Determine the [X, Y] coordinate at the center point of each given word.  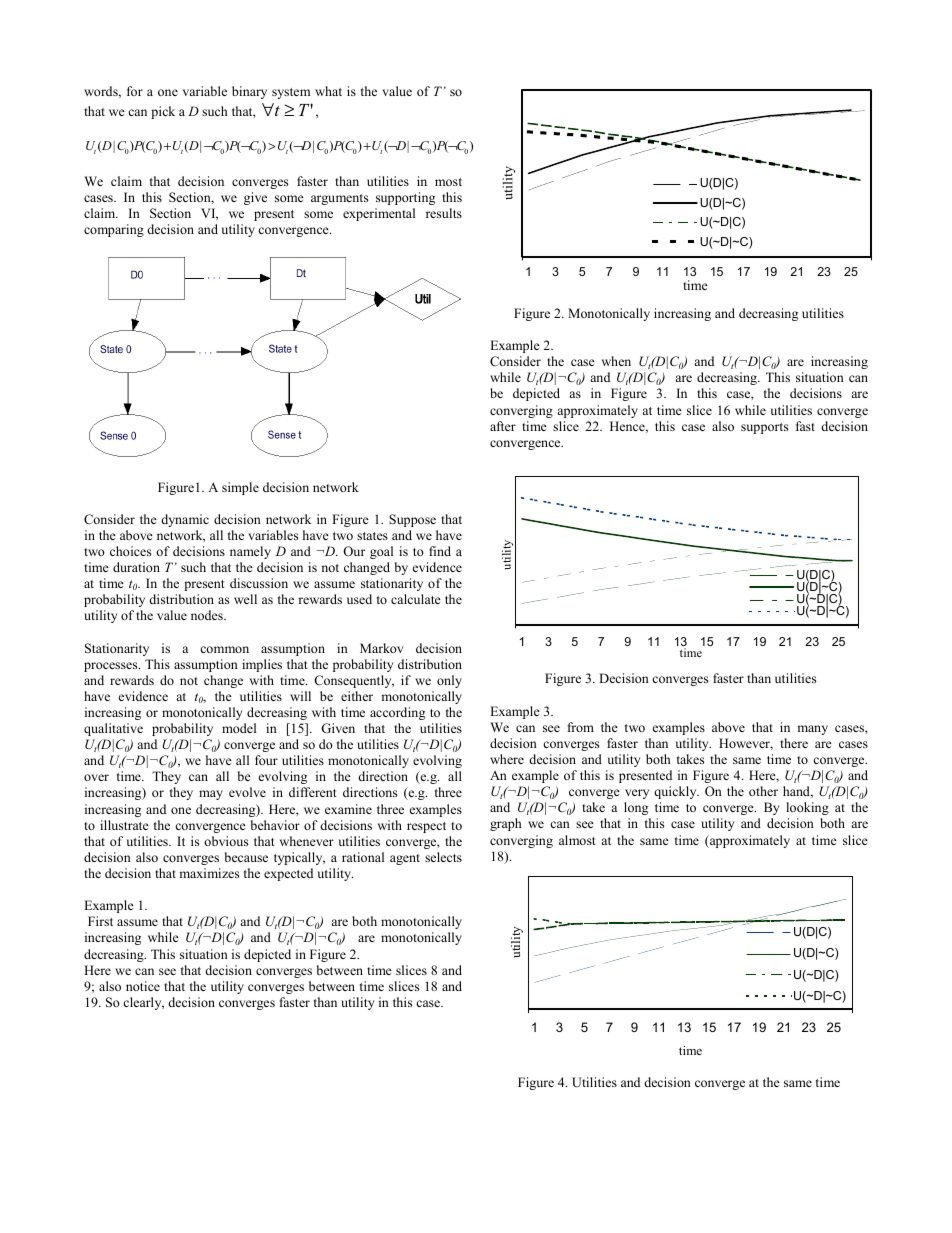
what [328, 91]
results [444, 213]
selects [443, 857]
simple [240, 488]
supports [764, 428]
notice [143, 986]
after [503, 426]
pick [163, 112]
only [449, 681]
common [224, 649]
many [812, 730]
